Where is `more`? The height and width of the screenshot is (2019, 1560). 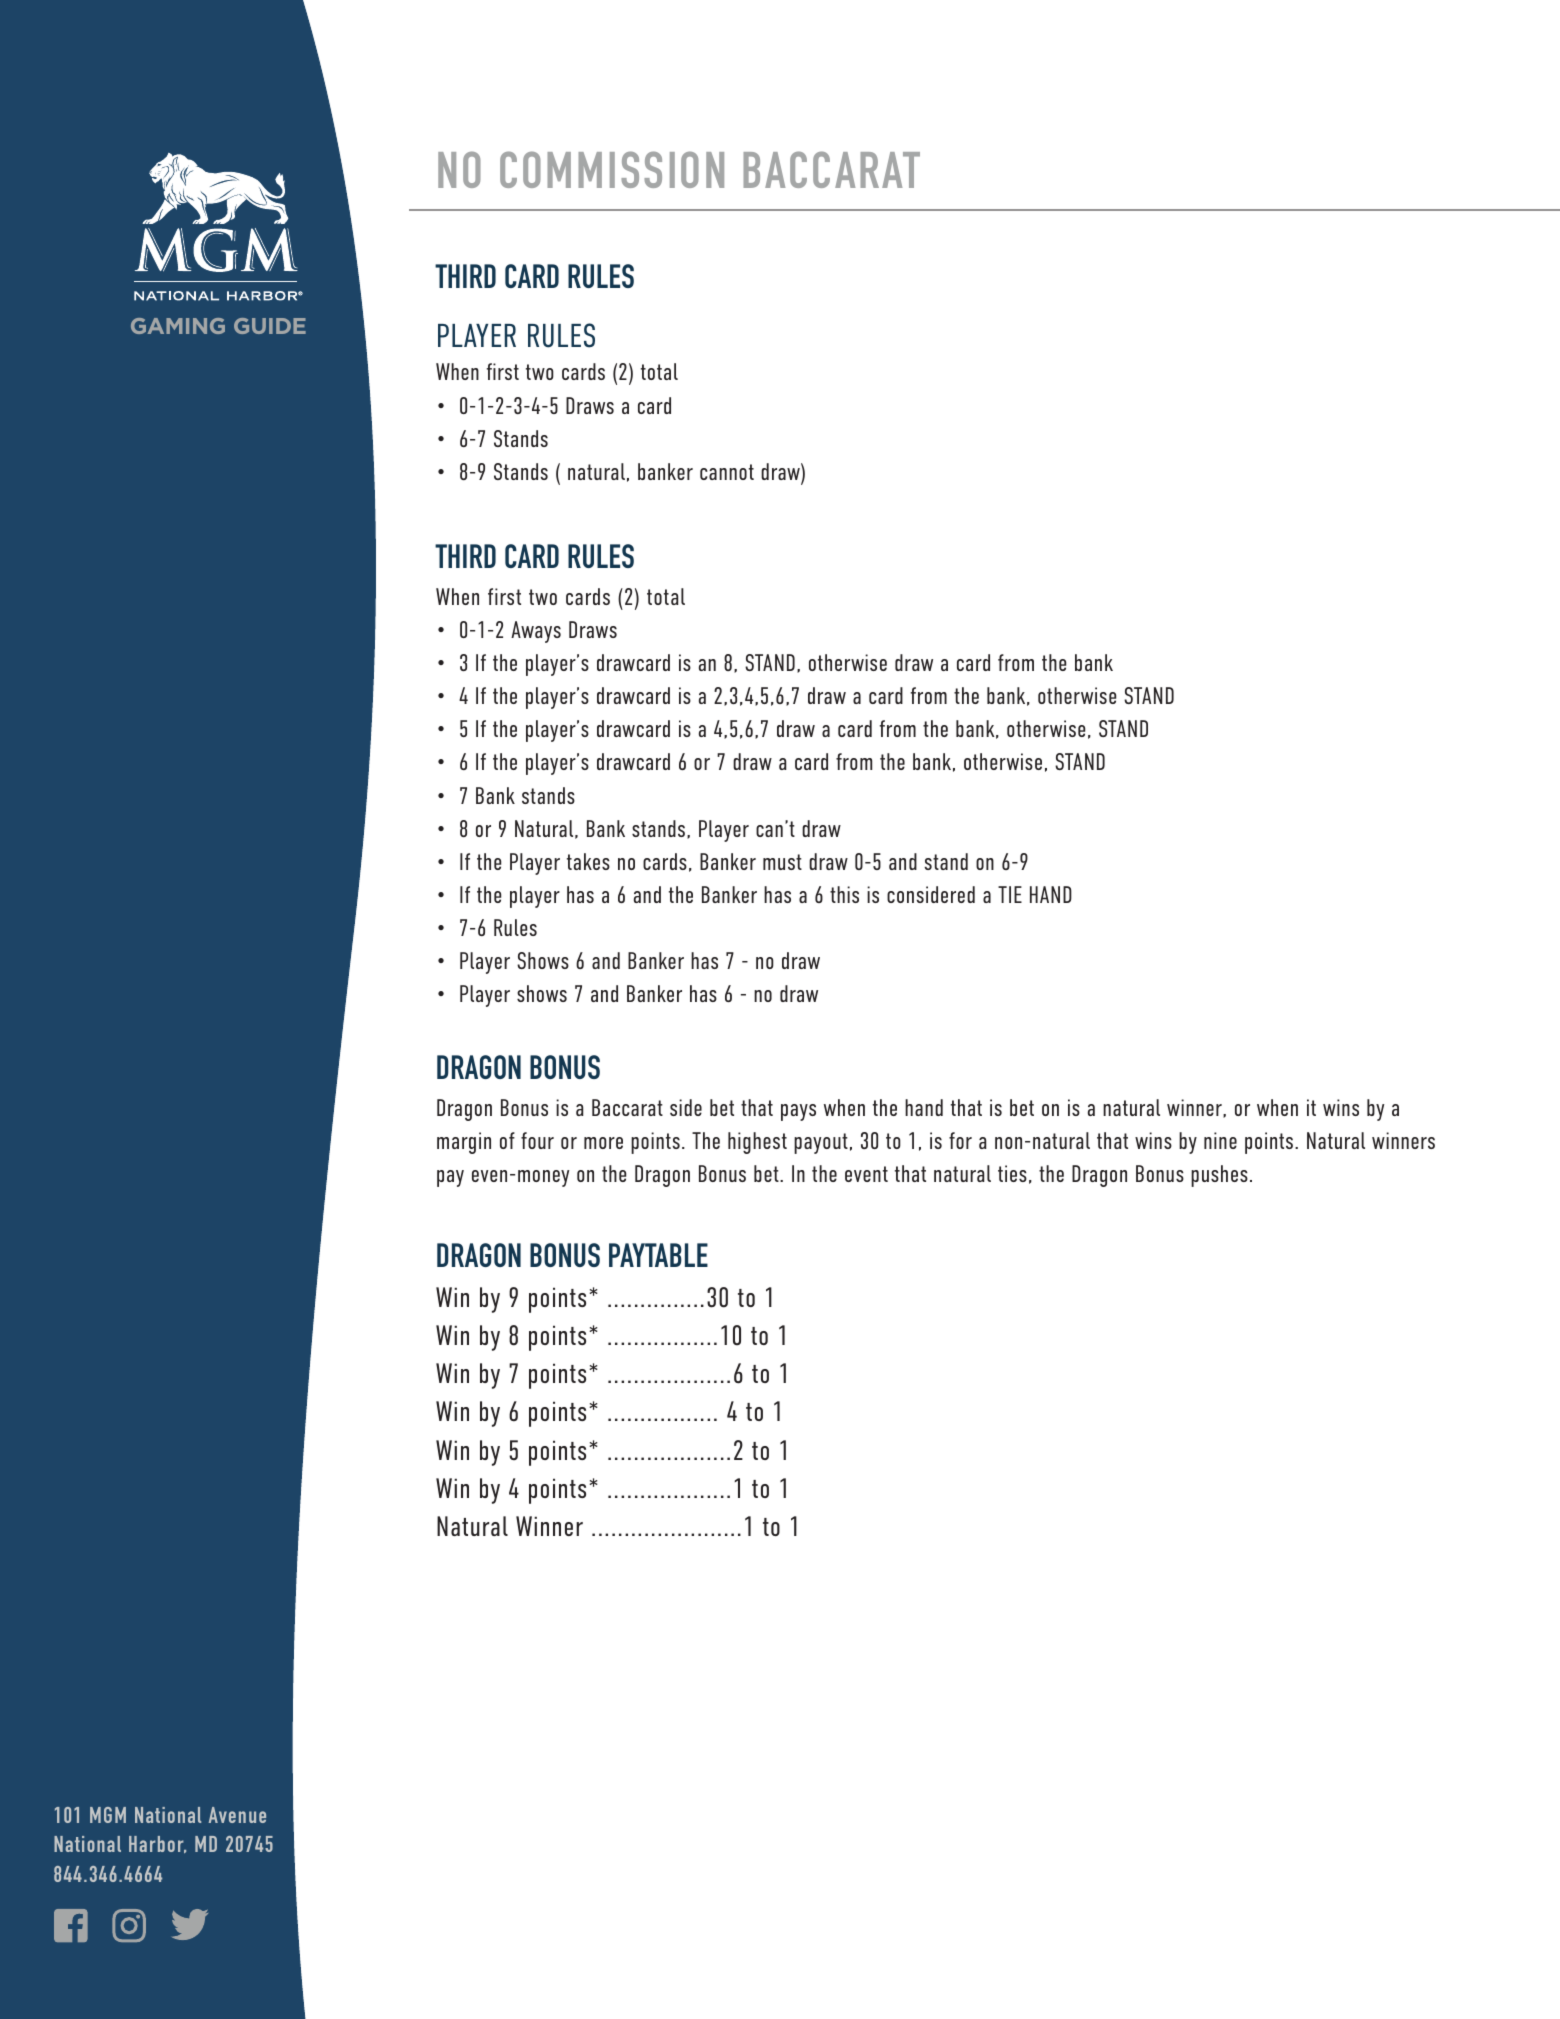 more is located at coordinates (603, 1143).
